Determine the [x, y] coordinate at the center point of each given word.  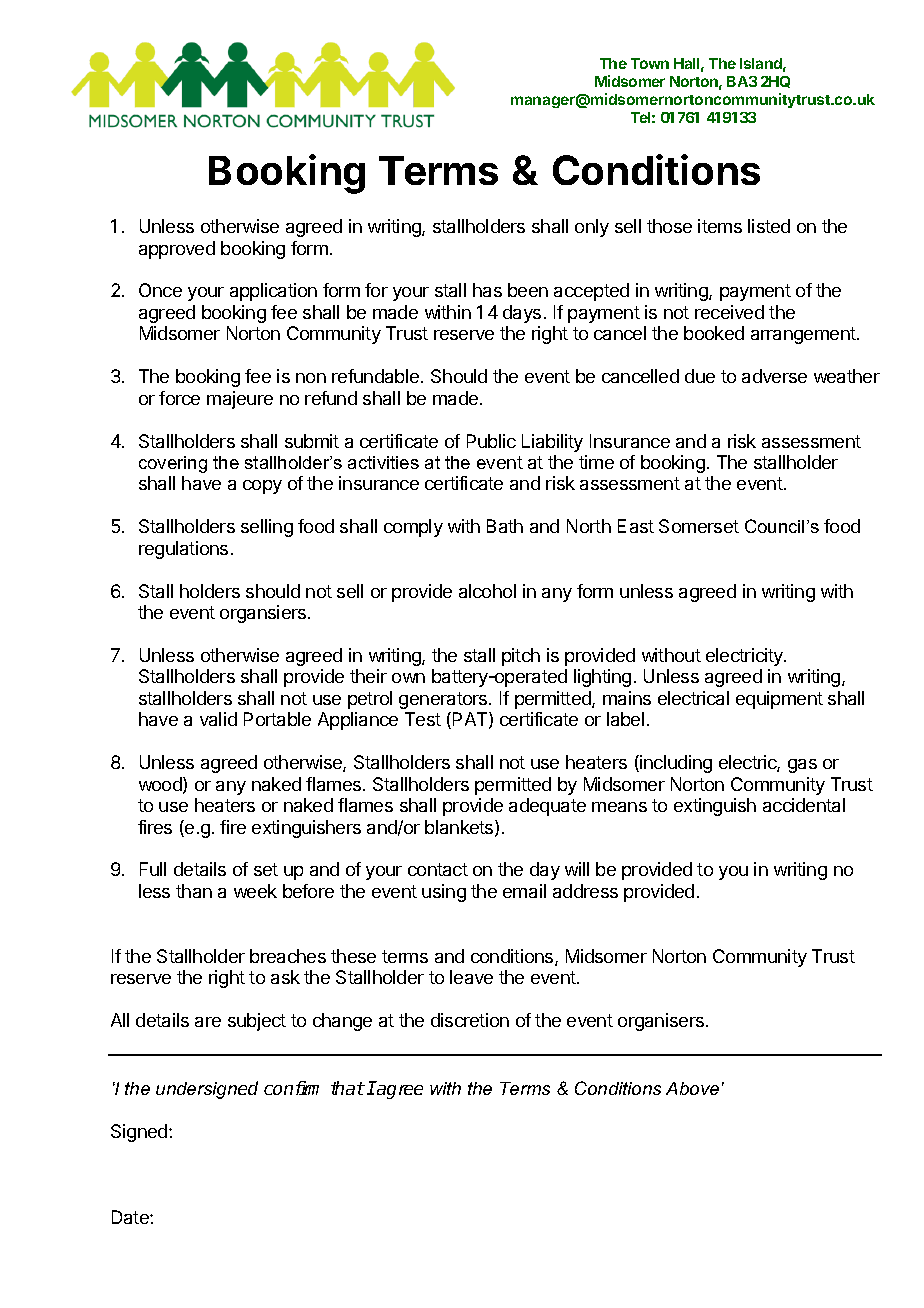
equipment [779, 700]
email [524, 891]
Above [692, 1088]
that [348, 1088]
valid [218, 719]
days [522, 314]
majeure [240, 400]
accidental [804, 805]
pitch [521, 657]
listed [769, 226]
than [194, 891]
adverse [774, 376]
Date [131, 1217]
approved [177, 250]
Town [650, 63]
